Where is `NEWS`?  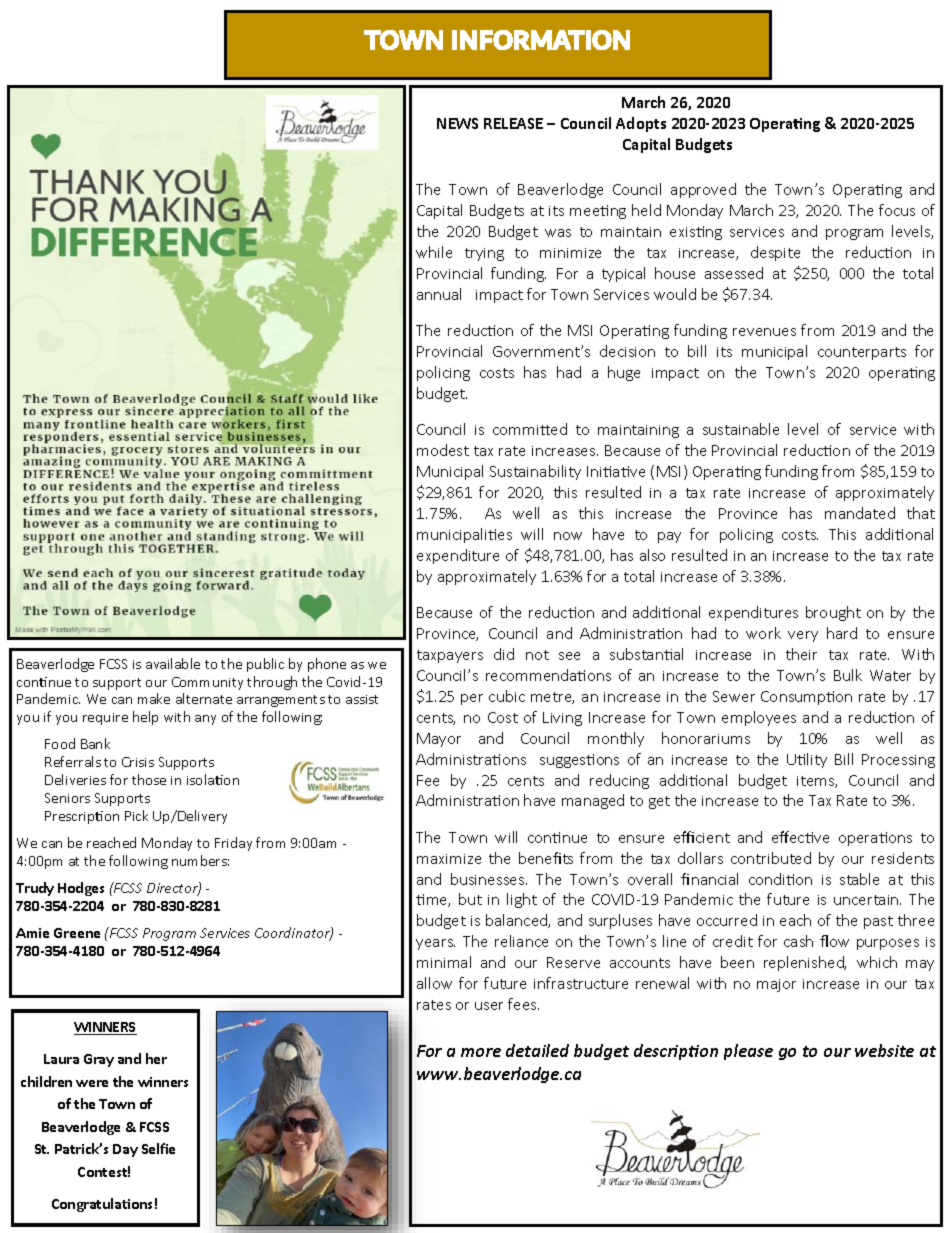
NEWS is located at coordinates (457, 123).
